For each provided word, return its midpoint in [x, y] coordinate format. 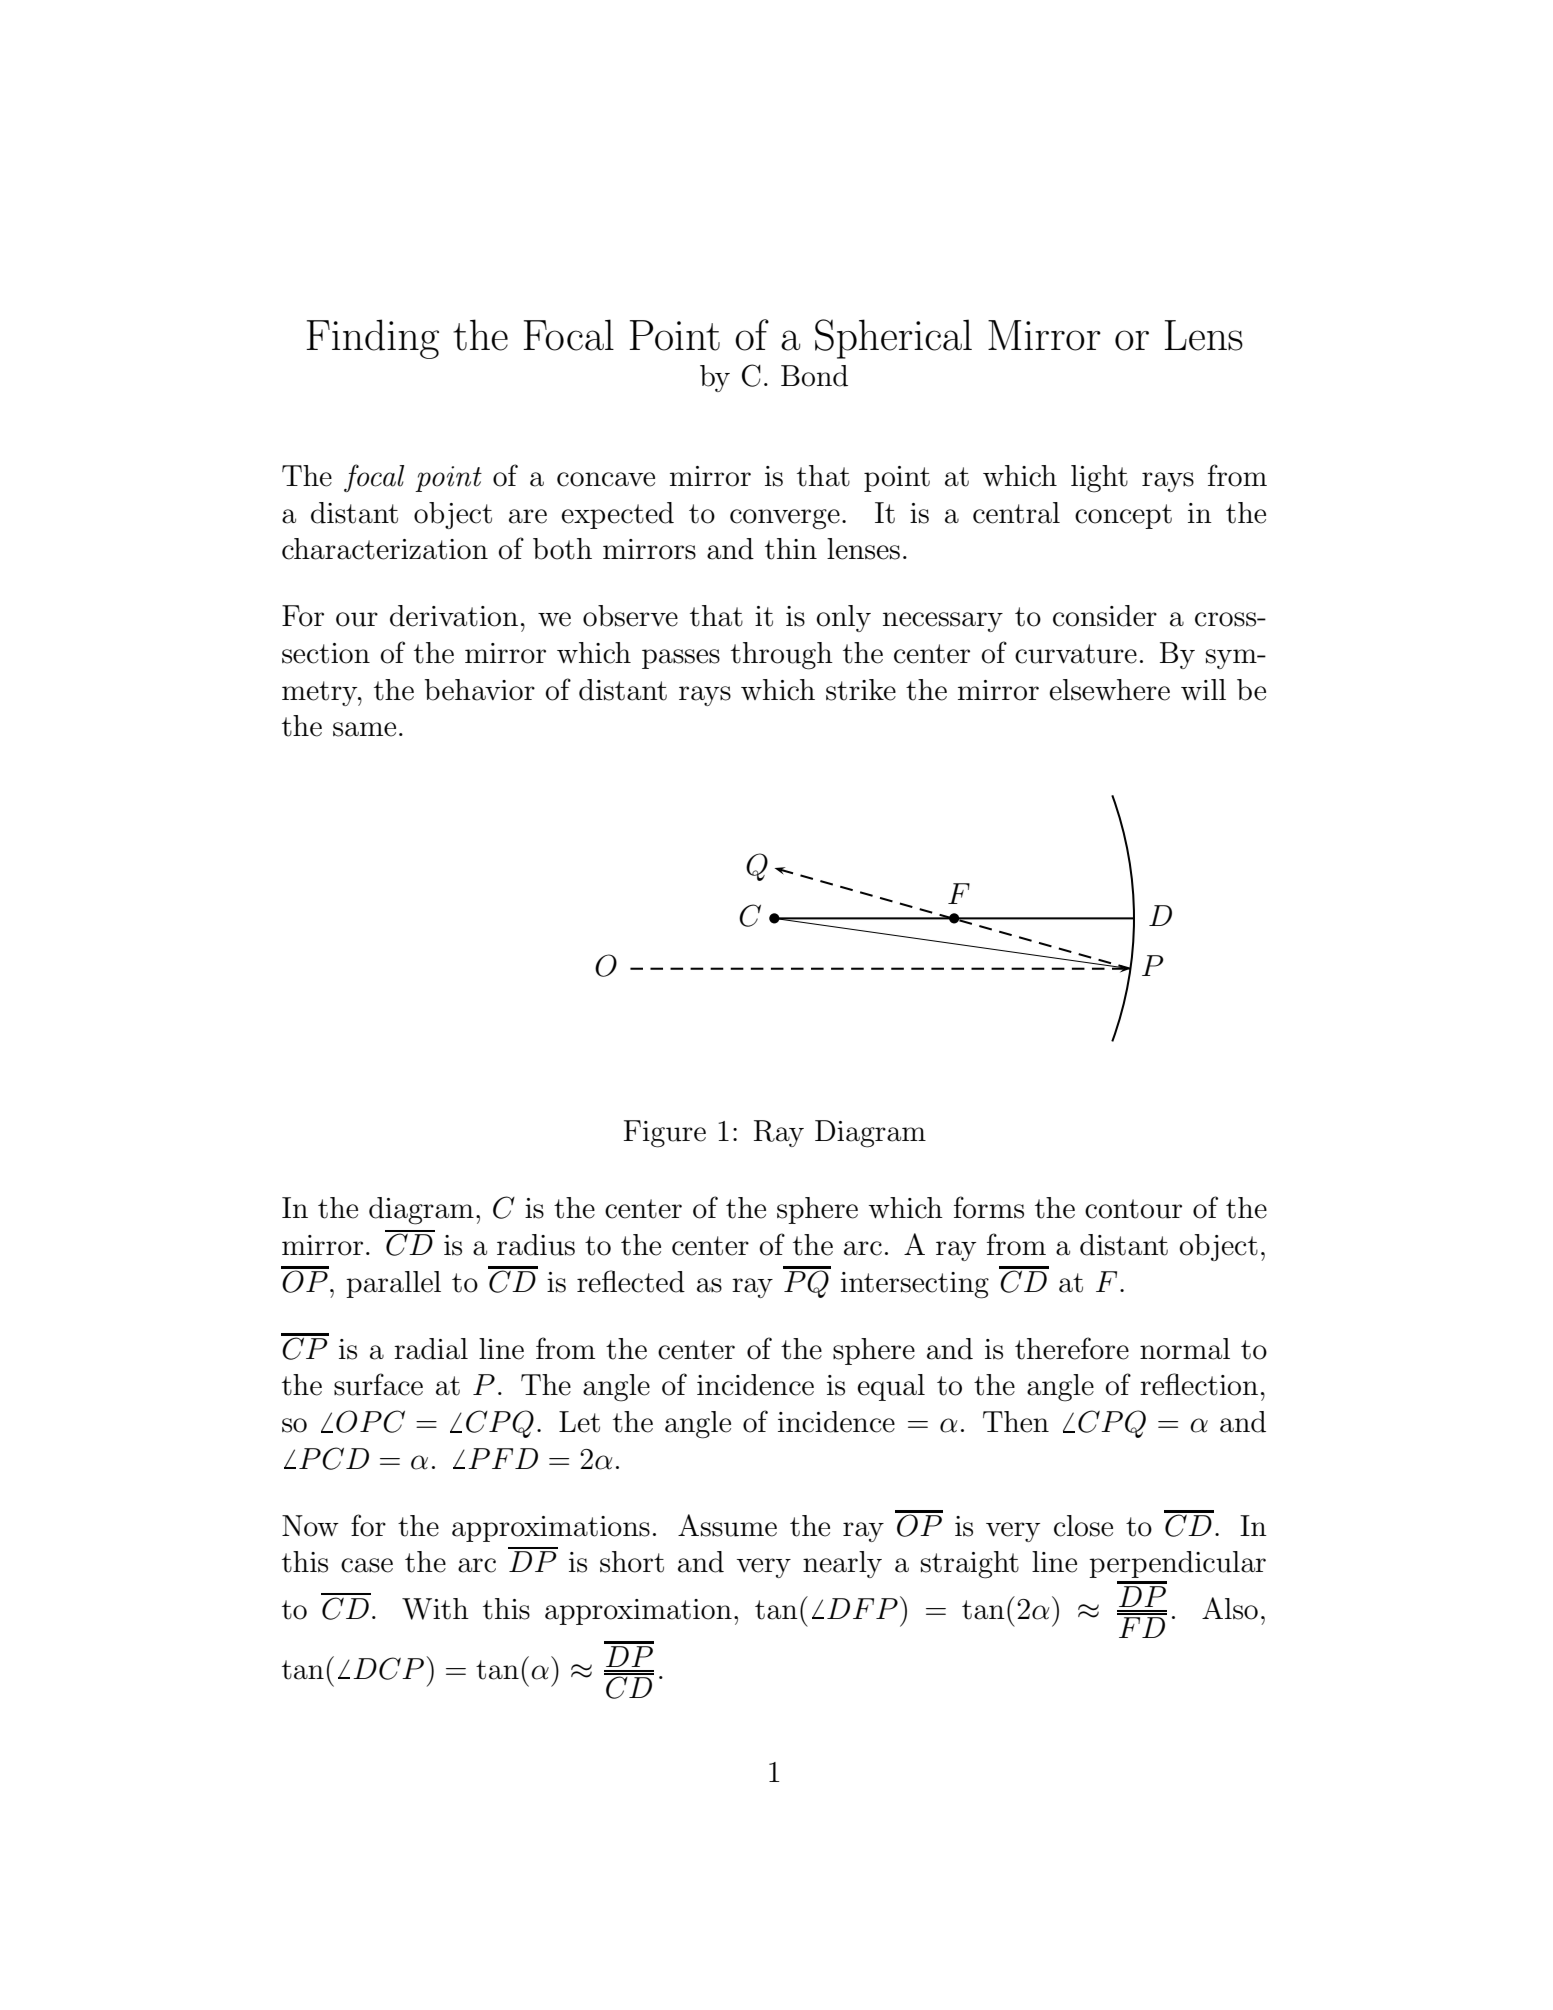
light [1099, 479]
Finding [372, 339]
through [782, 656]
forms [989, 1207]
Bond [814, 376]
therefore [1072, 1348]
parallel [393, 1284]
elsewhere [1109, 690]
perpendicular [1177, 1564]
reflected [631, 1281]
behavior [480, 690]
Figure [665, 1134]
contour [1133, 1209]
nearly [842, 1564]
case [367, 1565]
